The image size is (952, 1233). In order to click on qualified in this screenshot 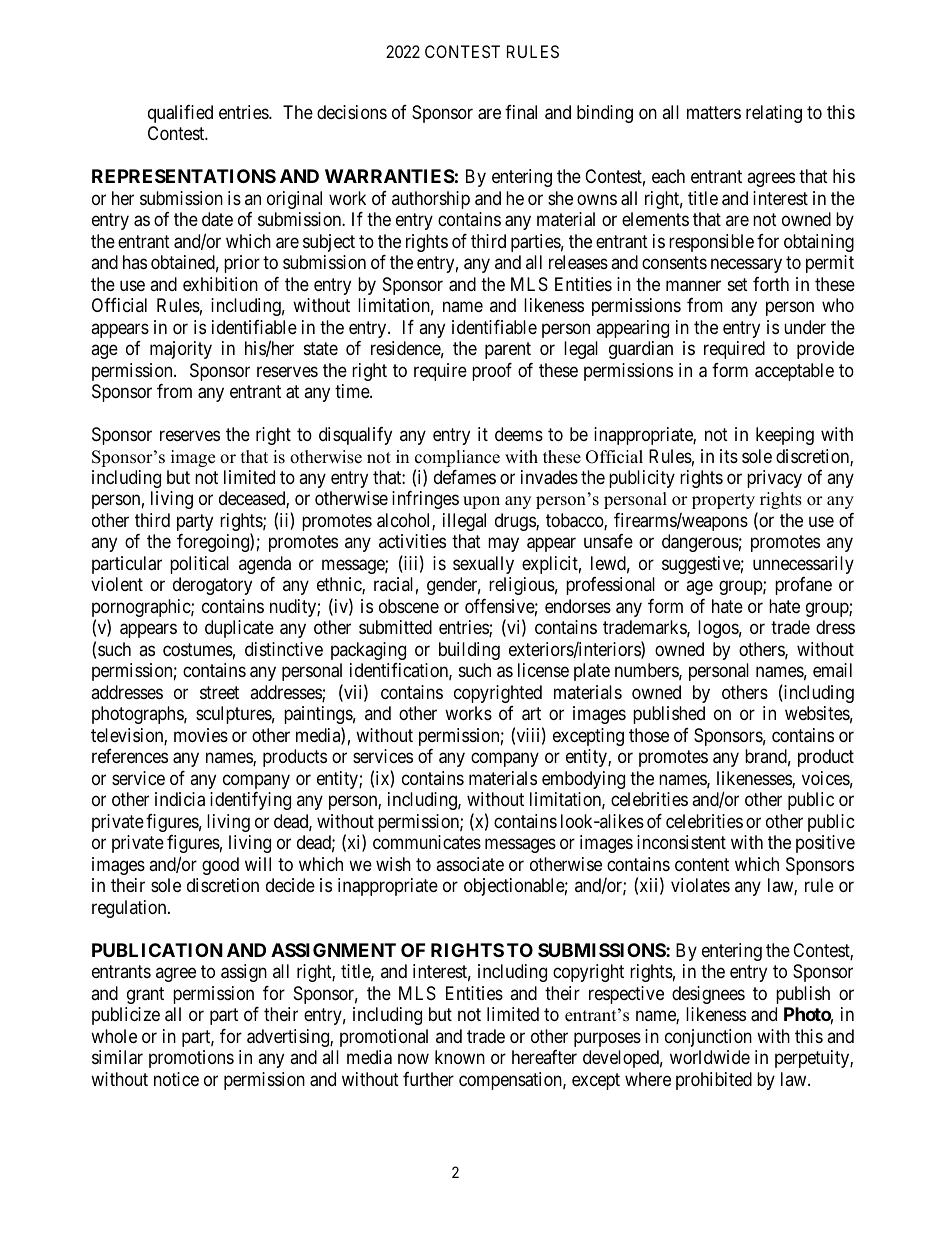, I will do `click(180, 114)`.
